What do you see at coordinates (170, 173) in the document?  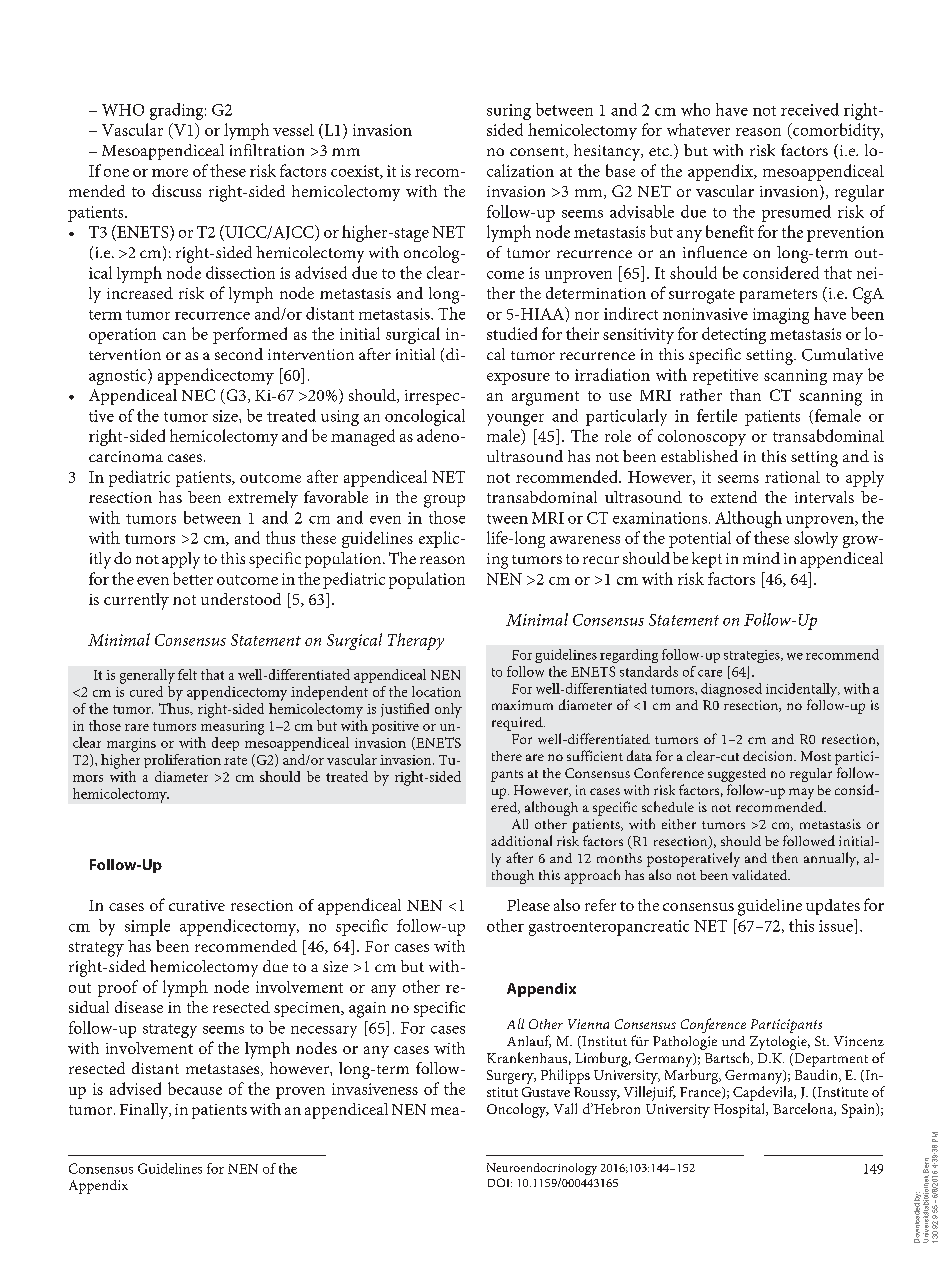 I see `more` at bounding box center [170, 173].
